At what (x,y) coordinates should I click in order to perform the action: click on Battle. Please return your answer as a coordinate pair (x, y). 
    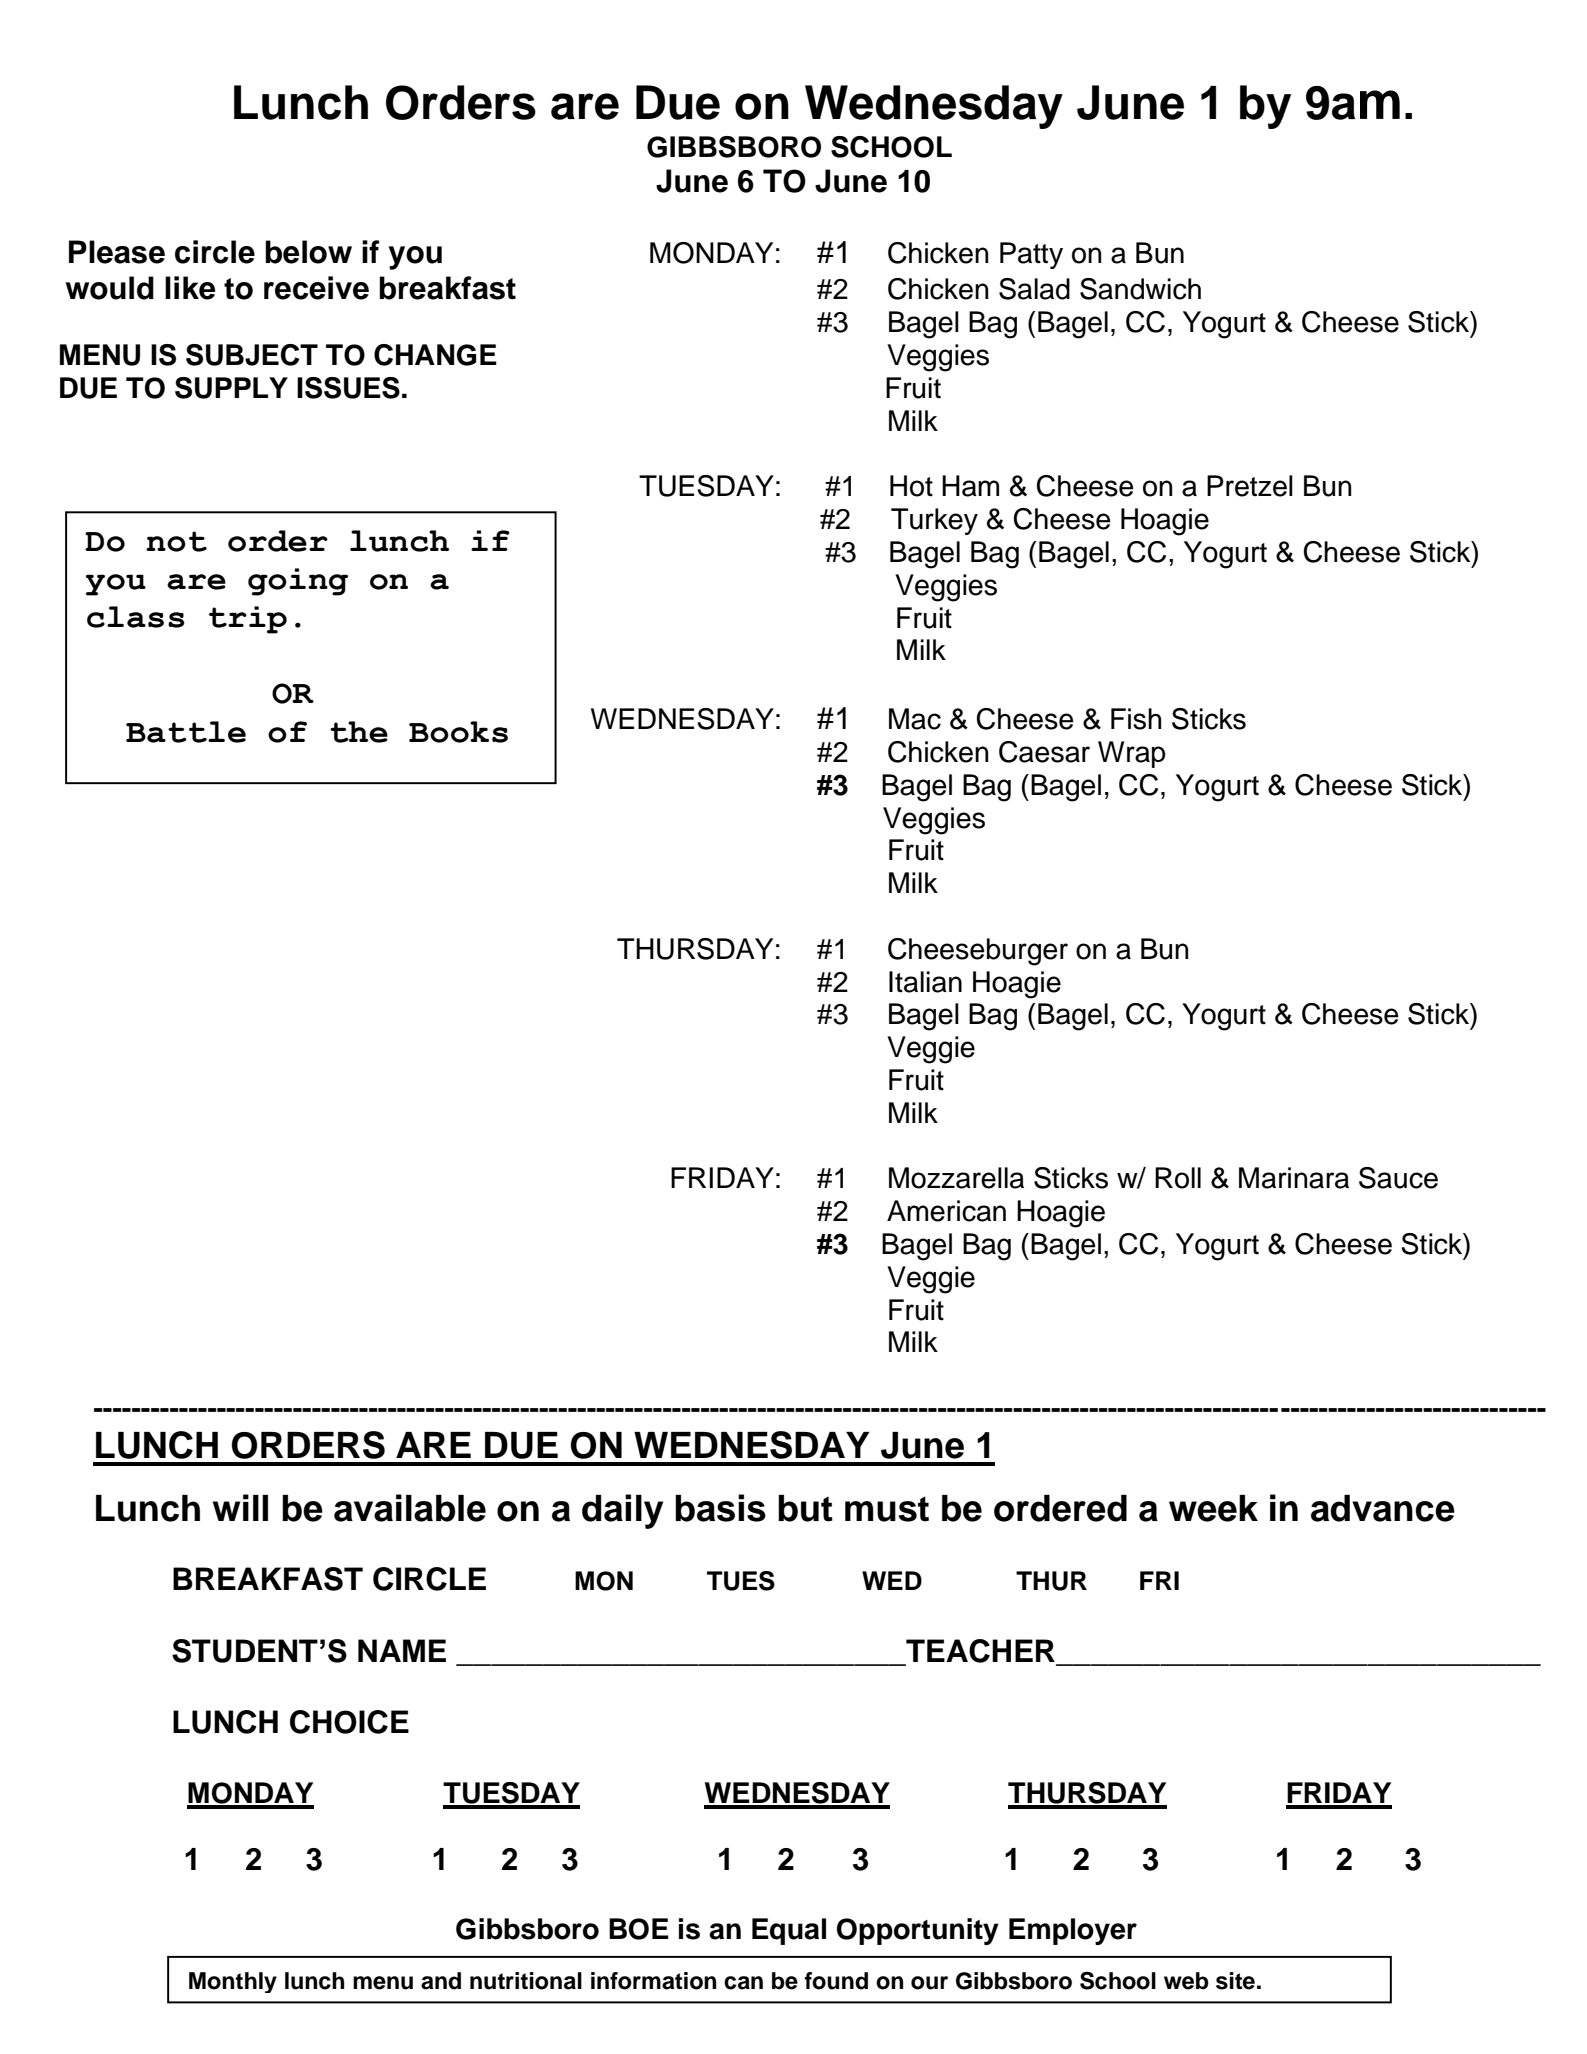
    Looking at the image, I should click on (186, 732).
